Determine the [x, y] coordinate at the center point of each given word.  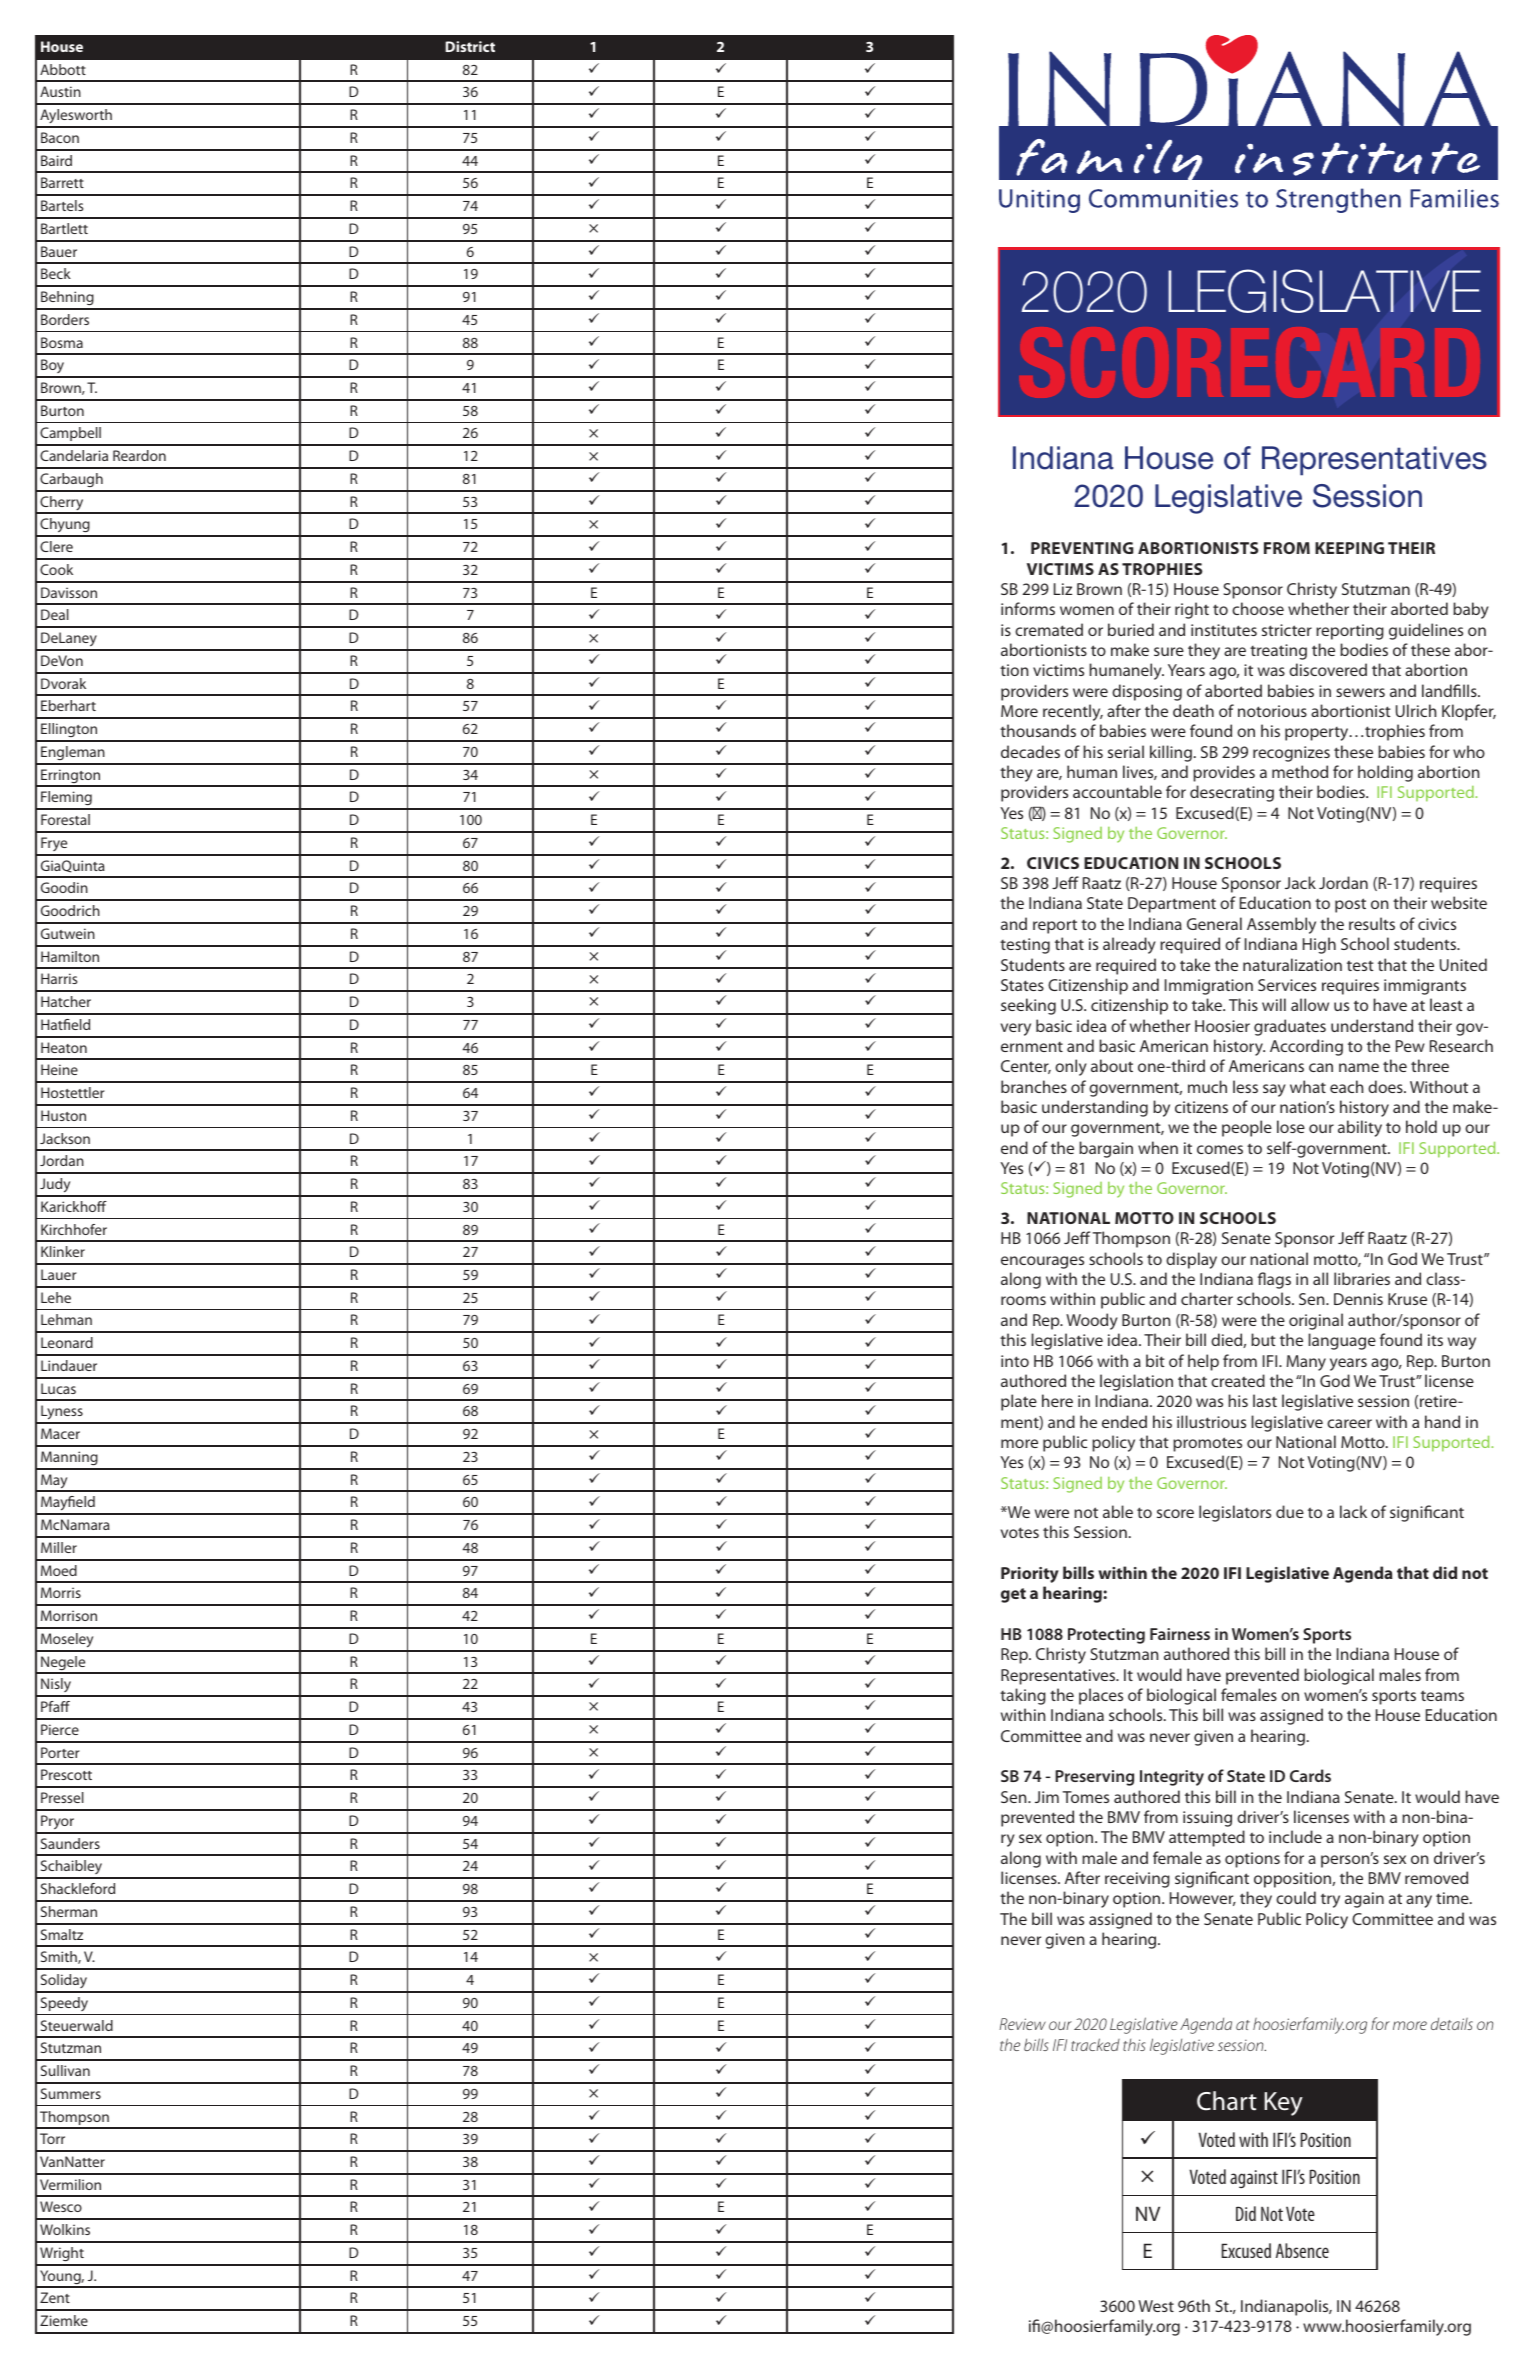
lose [1291, 1126]
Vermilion [70, 2184]
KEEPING [1349, 548]
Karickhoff [74, 1206]
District [470, 46]
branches [1034, 1086]
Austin [60, 91]
